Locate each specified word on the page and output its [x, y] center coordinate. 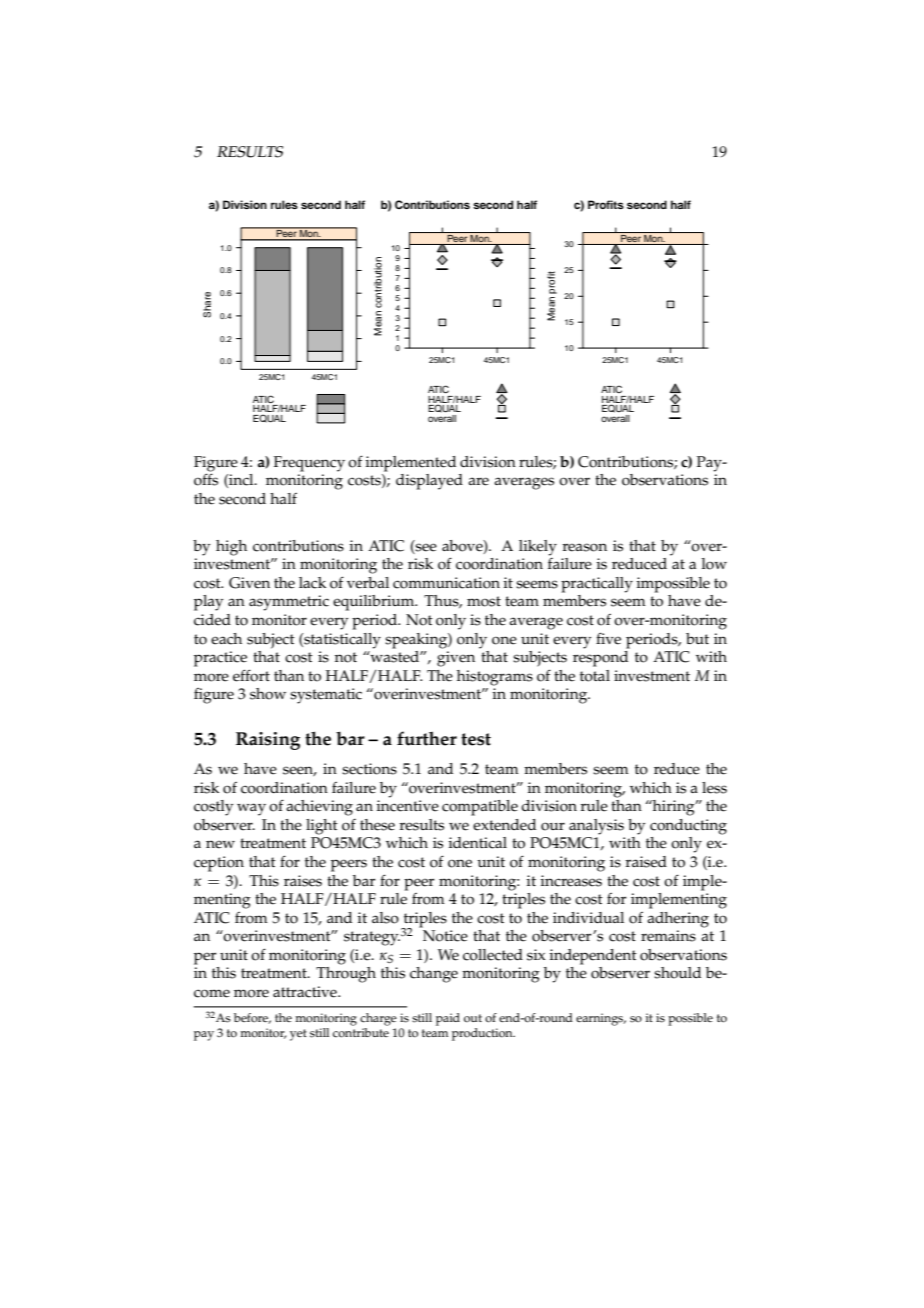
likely [538, 548]
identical [477, 843]
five [608, 638]
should [677, 973]
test [476, 739]
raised [646, 862]
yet [298, 1035]
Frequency [309, 464]
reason [584, 547]
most [484, 601]
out [473, 1018]
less [714, 788]
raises [303, 881]
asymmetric [289, 603]
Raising [268, 741]
